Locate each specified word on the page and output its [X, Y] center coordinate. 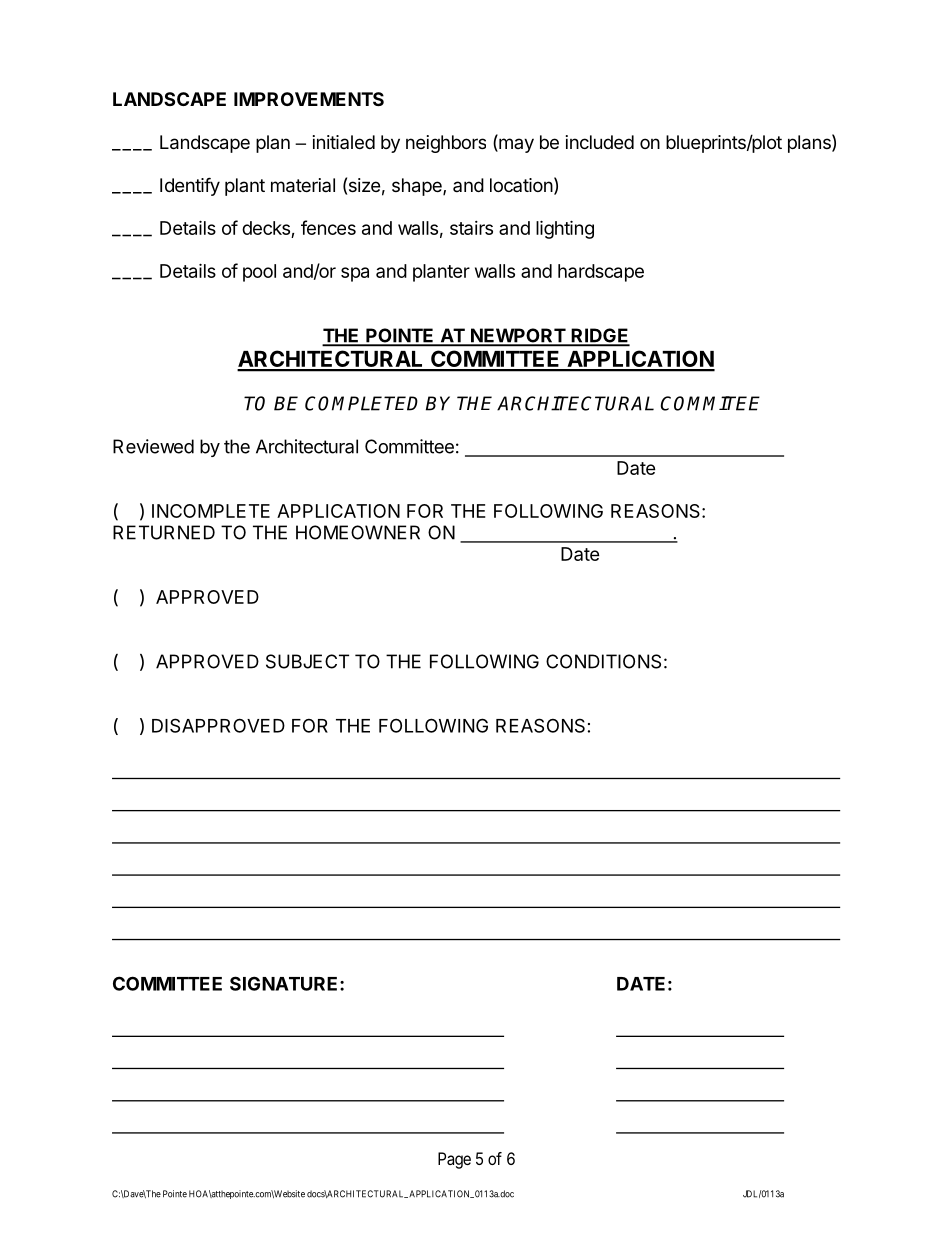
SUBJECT [307, 661]
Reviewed [153, 446]
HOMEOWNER [358, 532]
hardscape [601, 273]
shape [418, 187]
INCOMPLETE [211, 511]
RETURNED [164, 532]
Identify [190, 186]
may [515, 145]
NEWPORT [517, 336]
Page [454, 1160]
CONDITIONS [603, 661]
